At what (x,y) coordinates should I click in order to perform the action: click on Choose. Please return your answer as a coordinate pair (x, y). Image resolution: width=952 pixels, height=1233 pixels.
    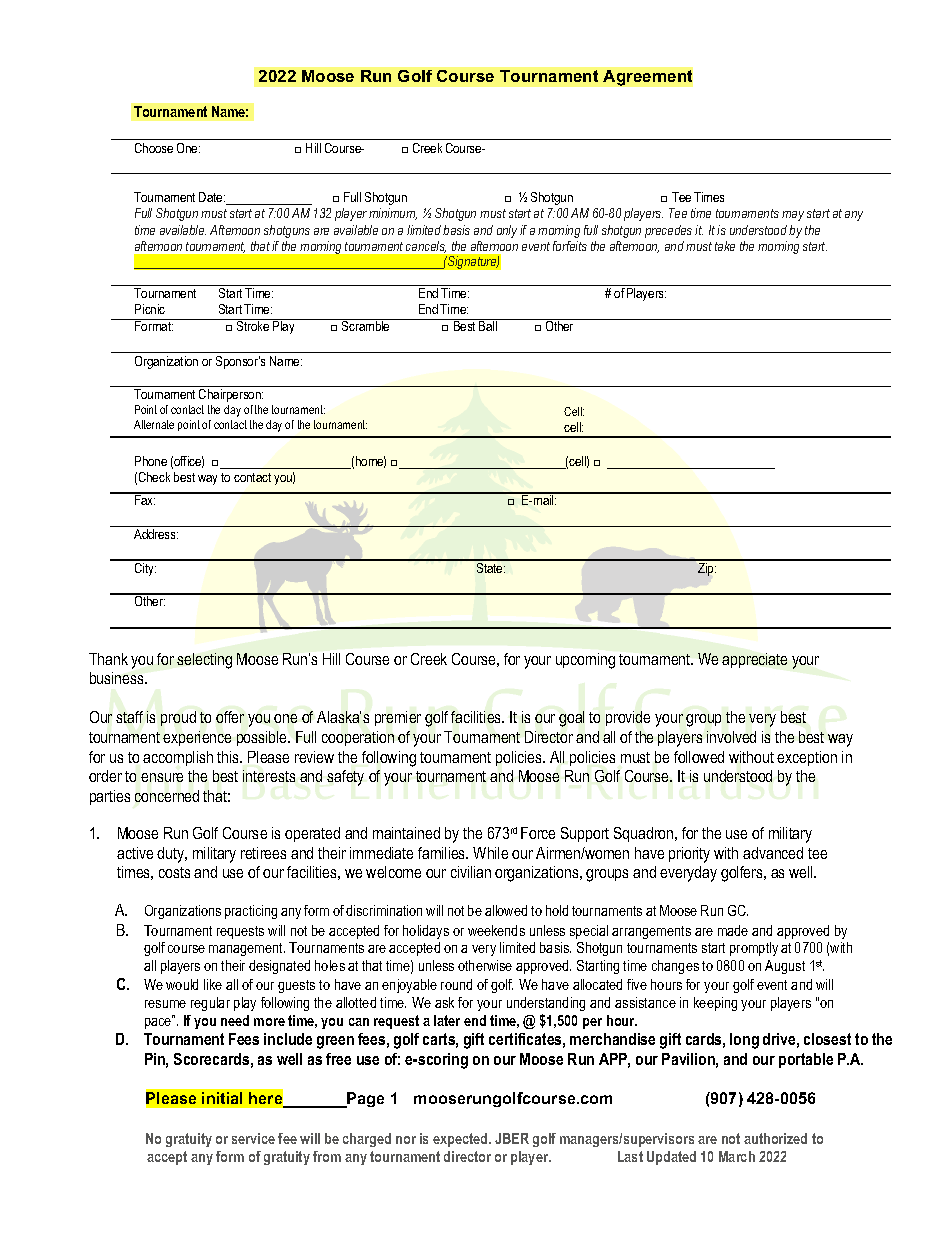
    Looking at the image, I should click on (154, 148).
